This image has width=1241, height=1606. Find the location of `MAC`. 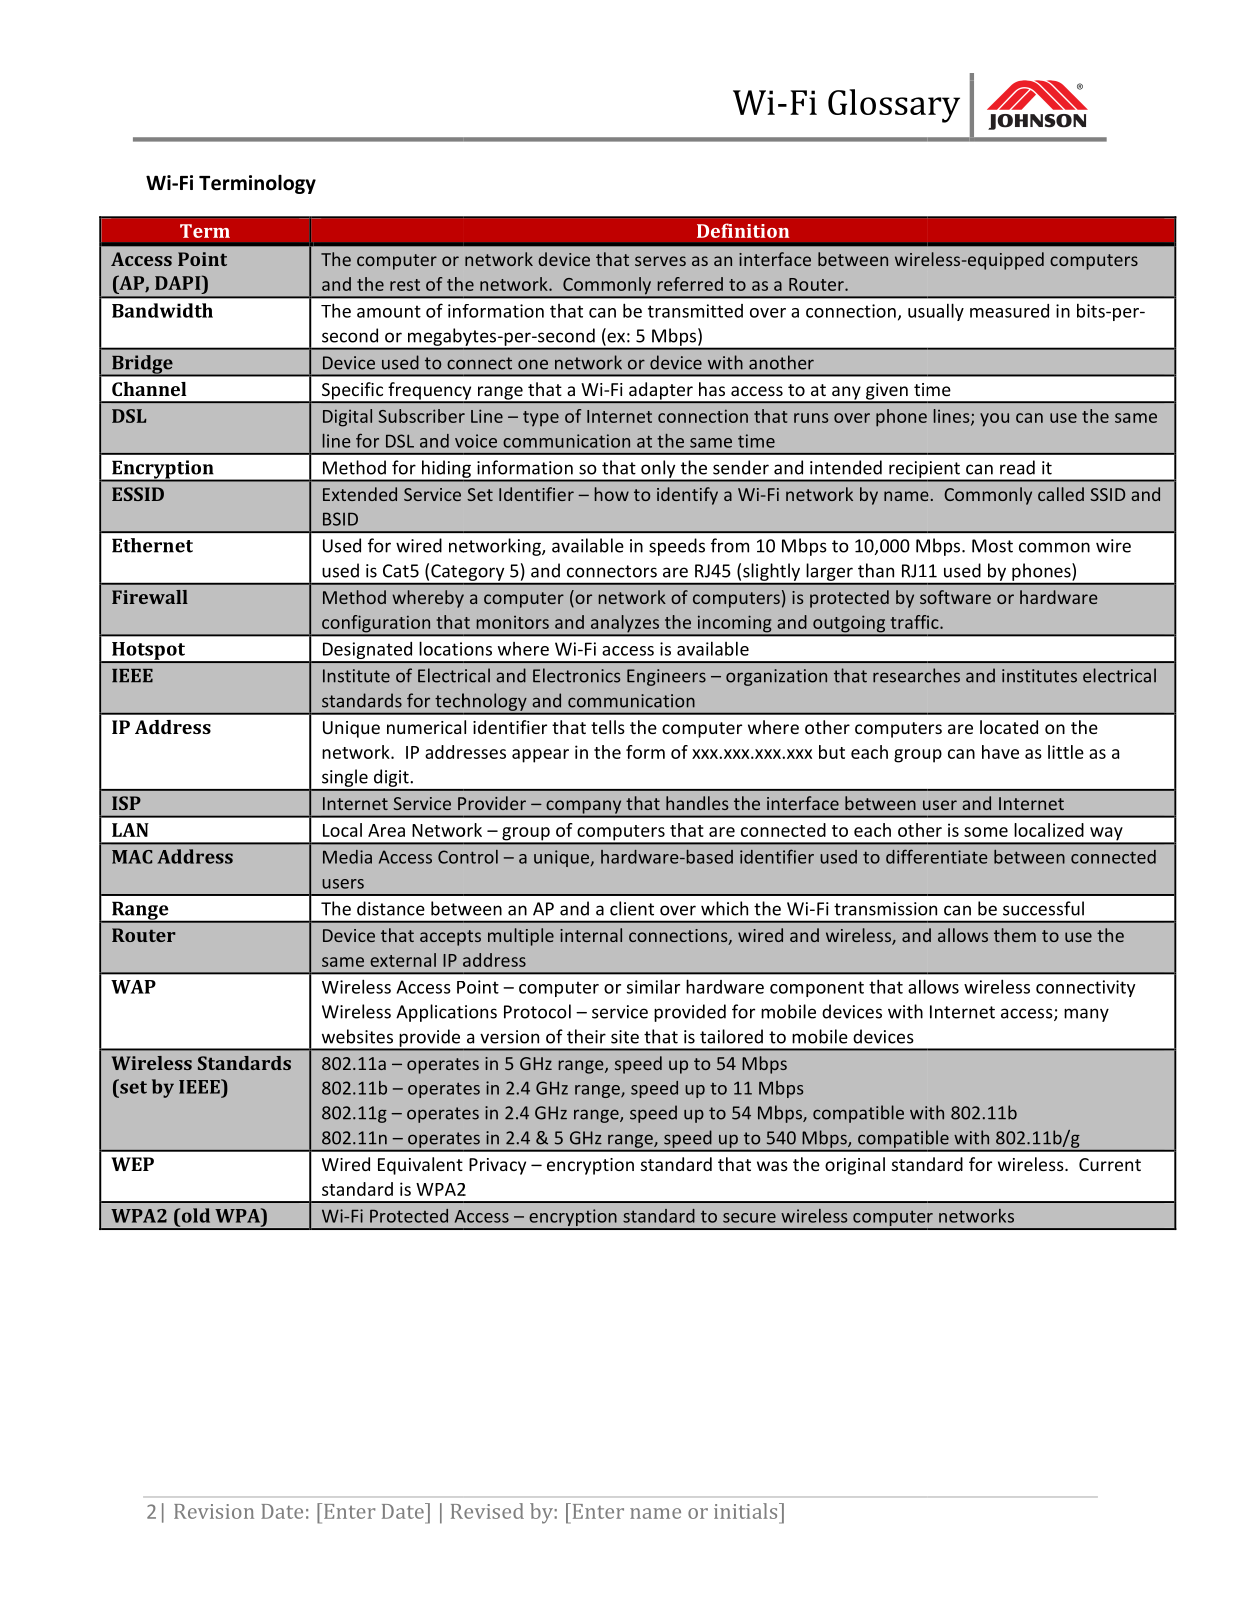

MAC is located at coordinates (132, 857).
